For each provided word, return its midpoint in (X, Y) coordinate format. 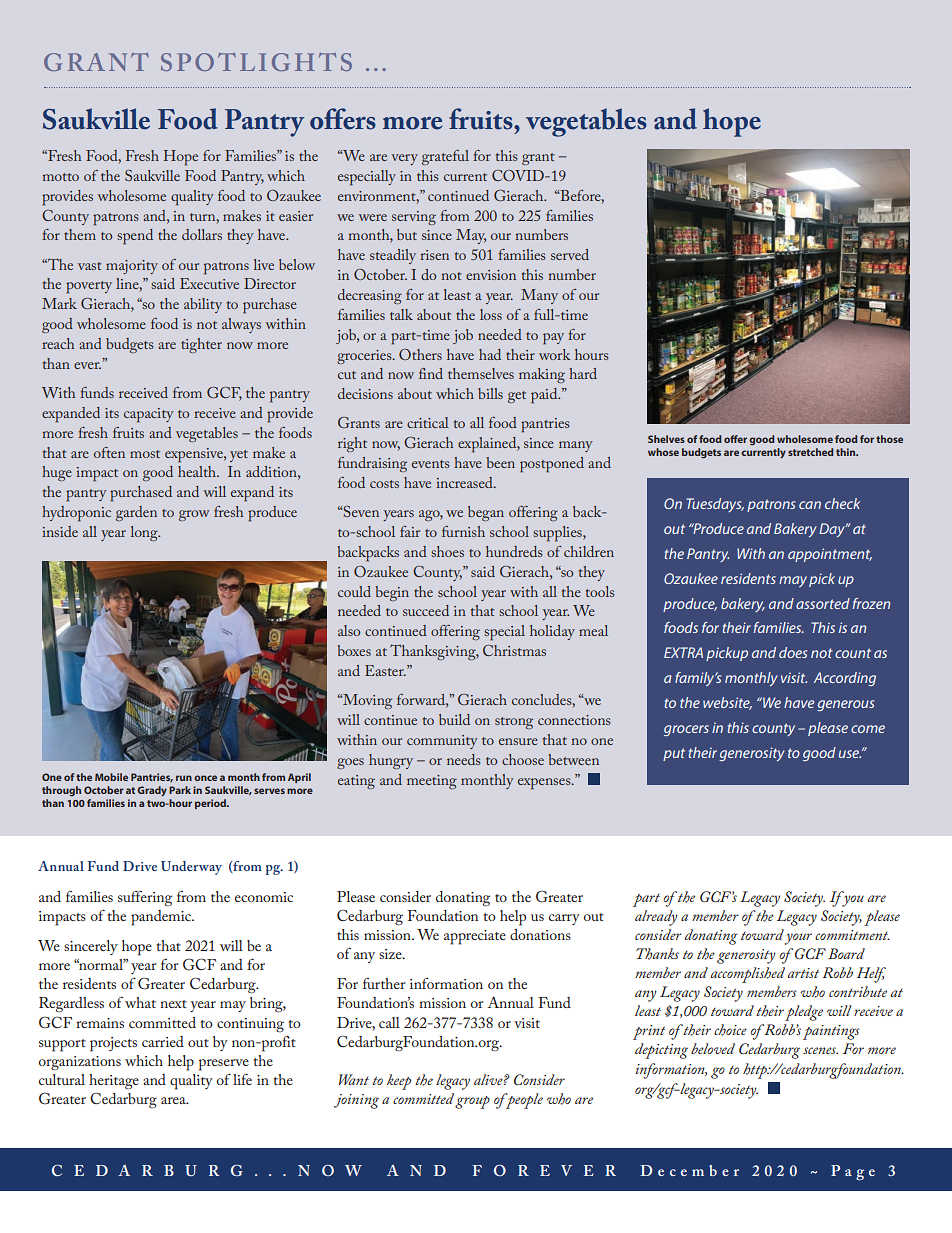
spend (135, 237)
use (850, 754)
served (570, 254)
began (486, 513)
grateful (445, 157)
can (810, 505)
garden (136, 513)
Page (853, 1172)
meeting (432, 782)
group (472, 1102)
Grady (152, 791)
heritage (114, 1082)
